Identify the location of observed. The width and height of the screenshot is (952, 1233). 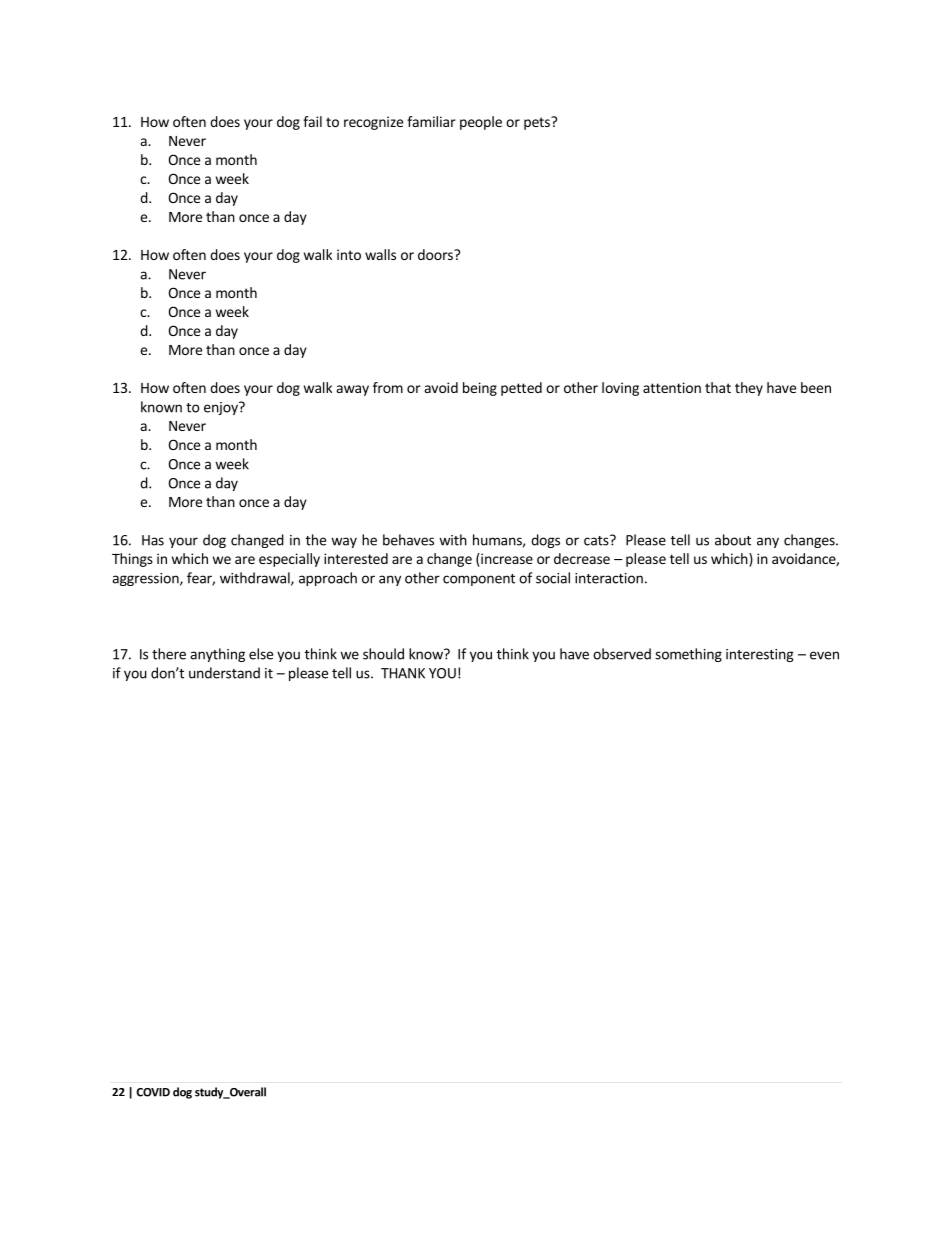
(622, 654).
